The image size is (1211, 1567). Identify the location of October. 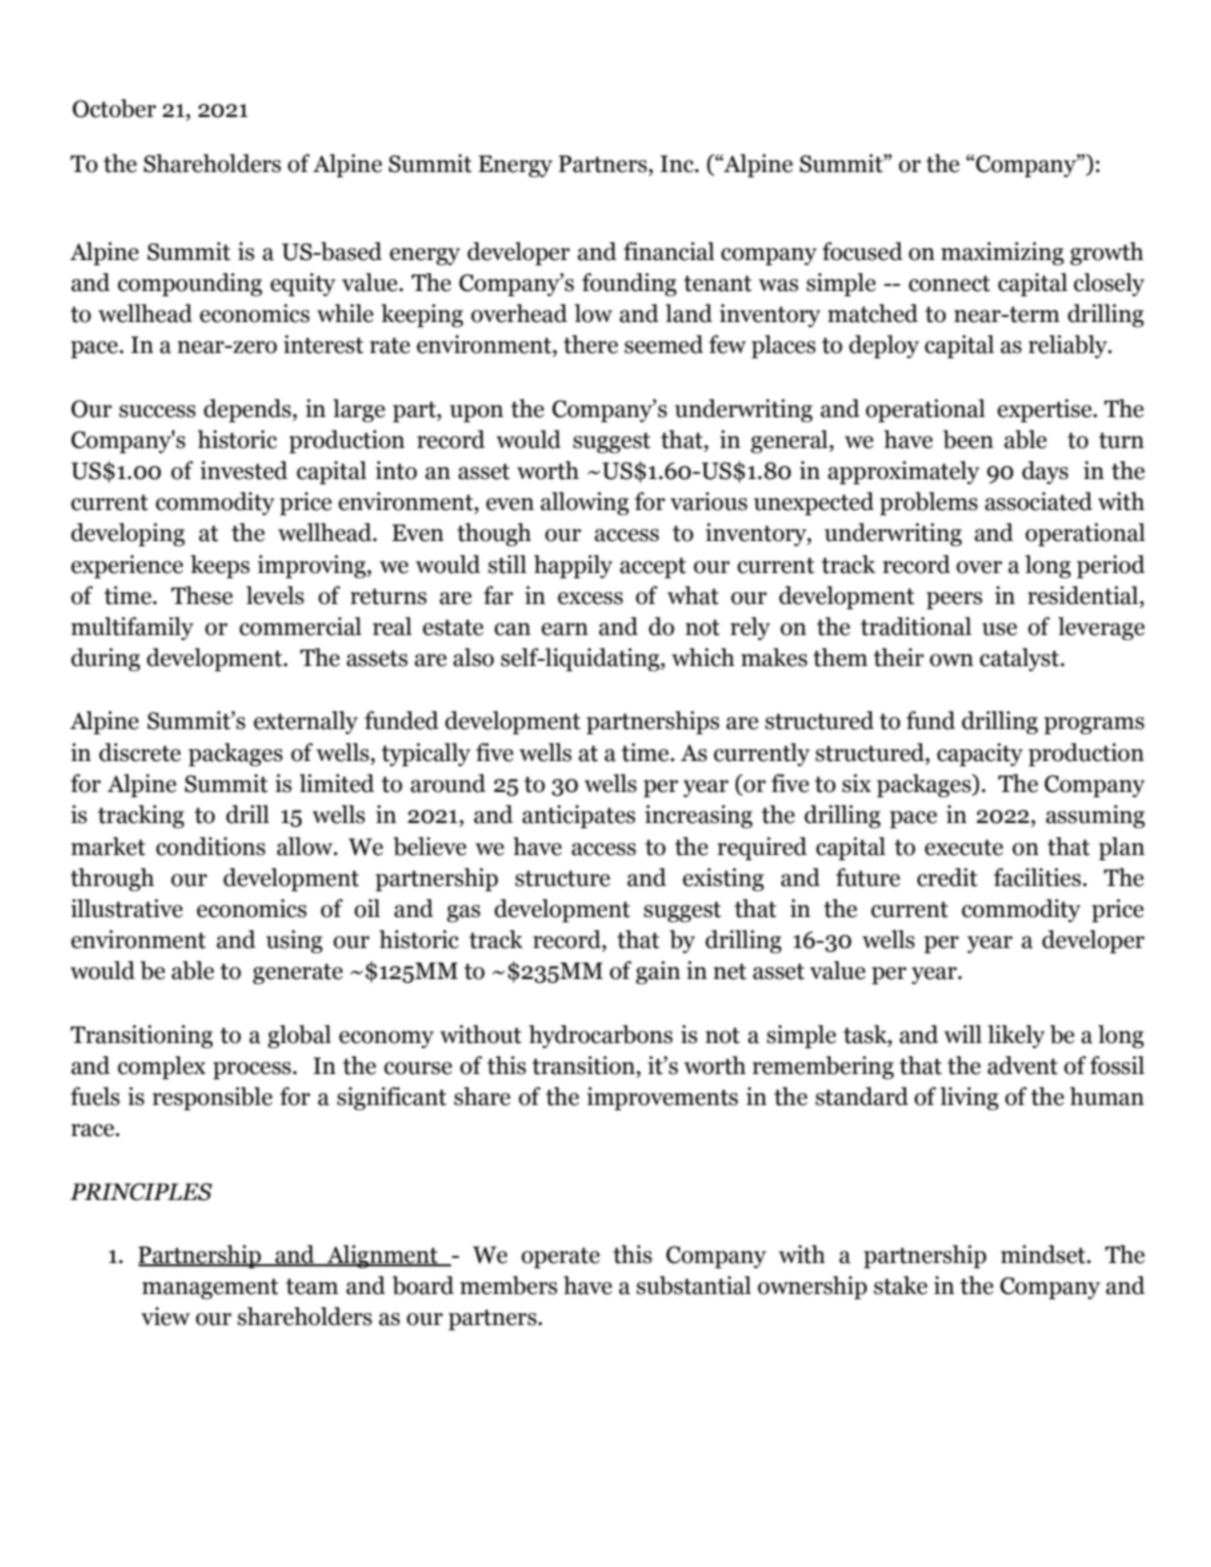
(114, 108).
